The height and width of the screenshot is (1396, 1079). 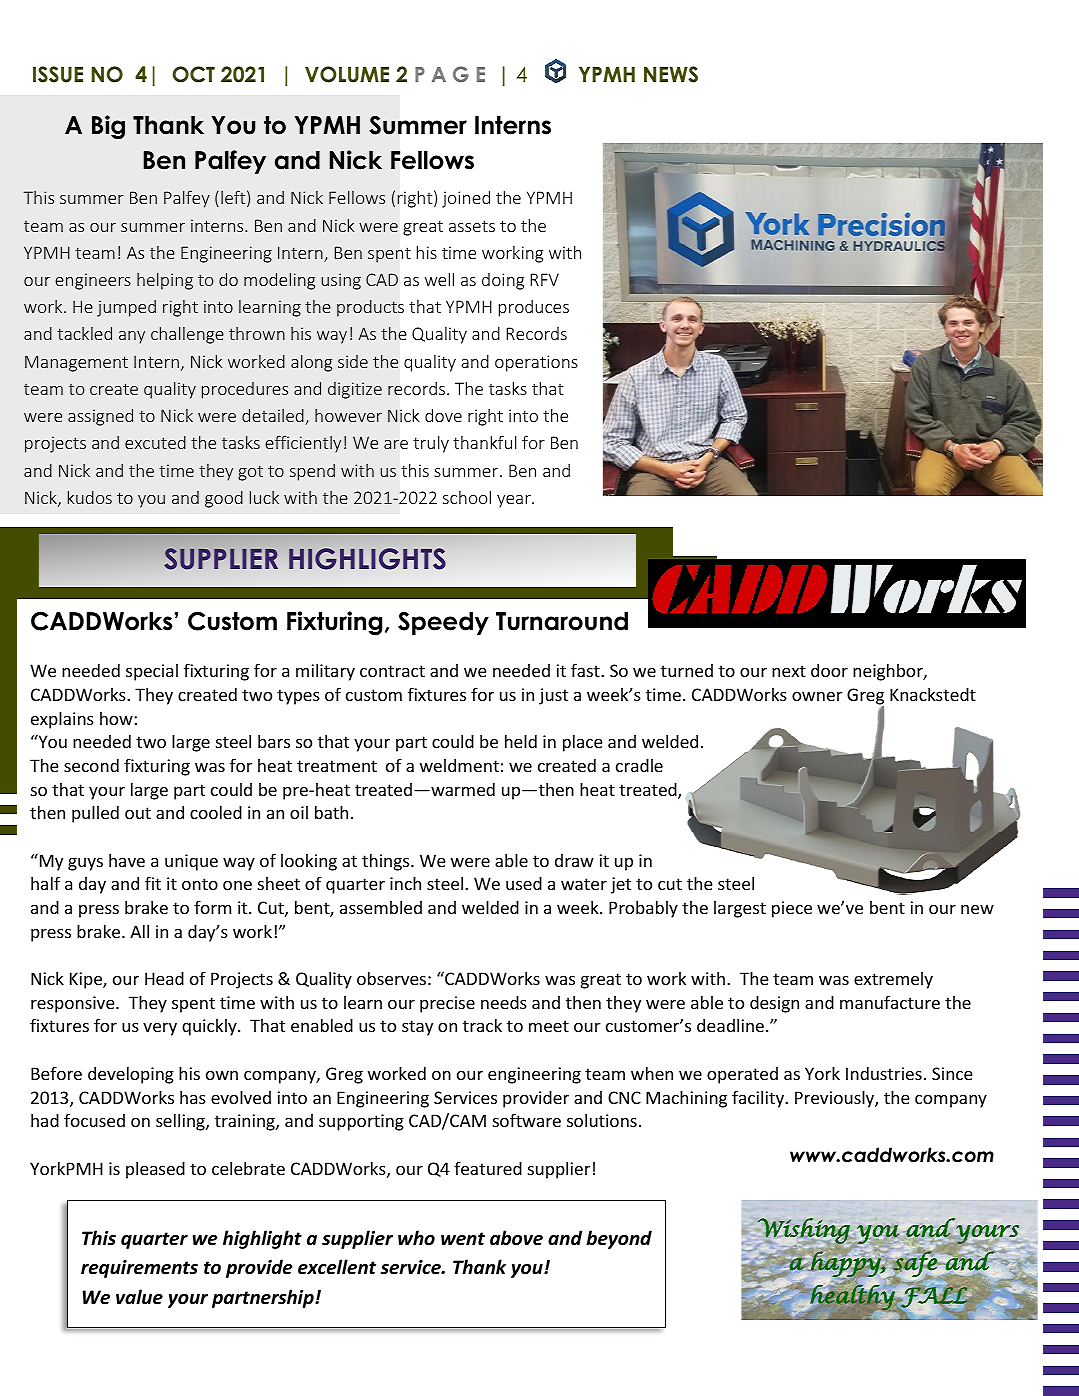 I want to click on fit, so click(x=153, y=883).
